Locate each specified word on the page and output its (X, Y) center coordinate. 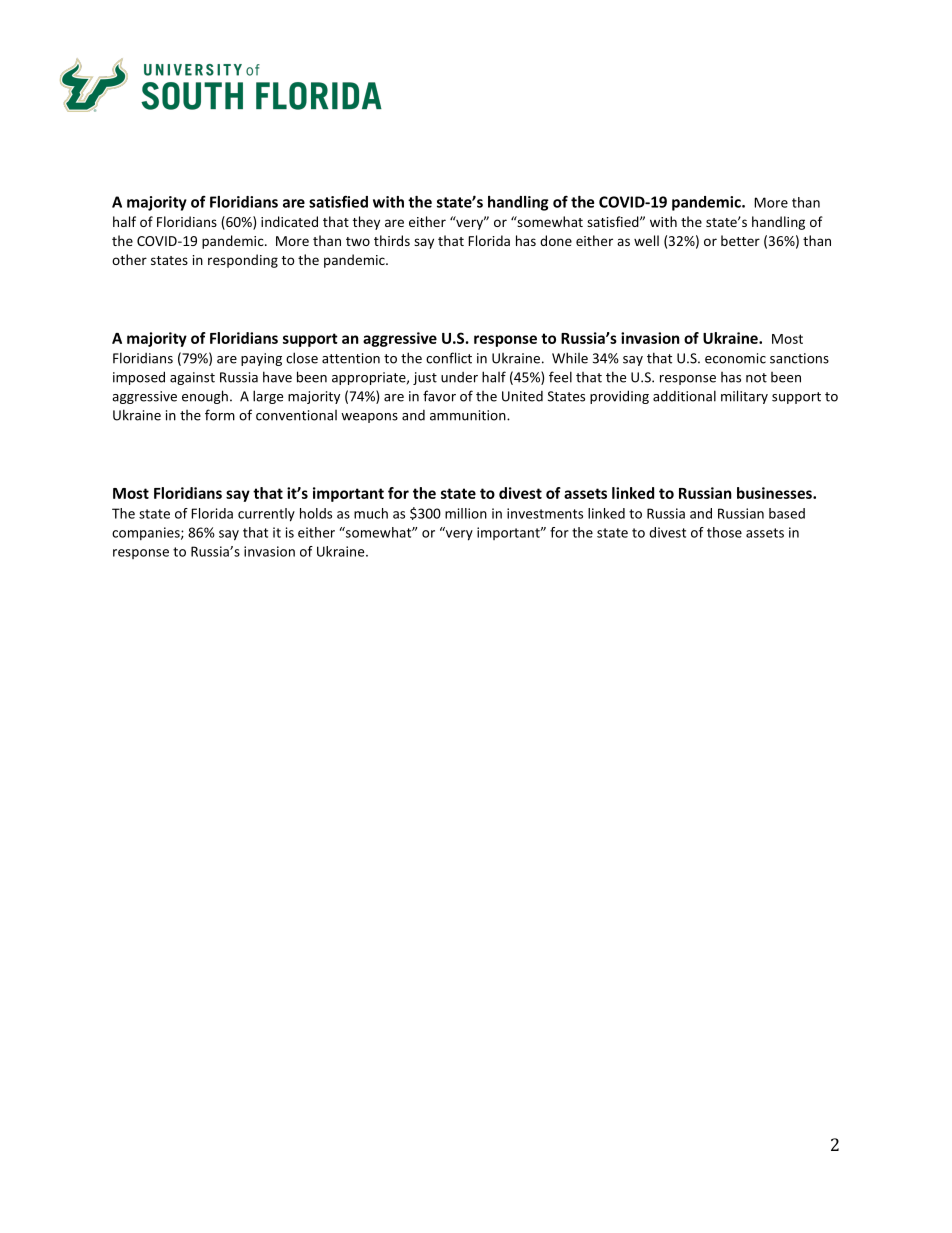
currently (266, 515)
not (756, 378)
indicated (289, 221)
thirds (392, 240)
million (466, 513)
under (459, 377)
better (740, 240)
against (192, 378)
